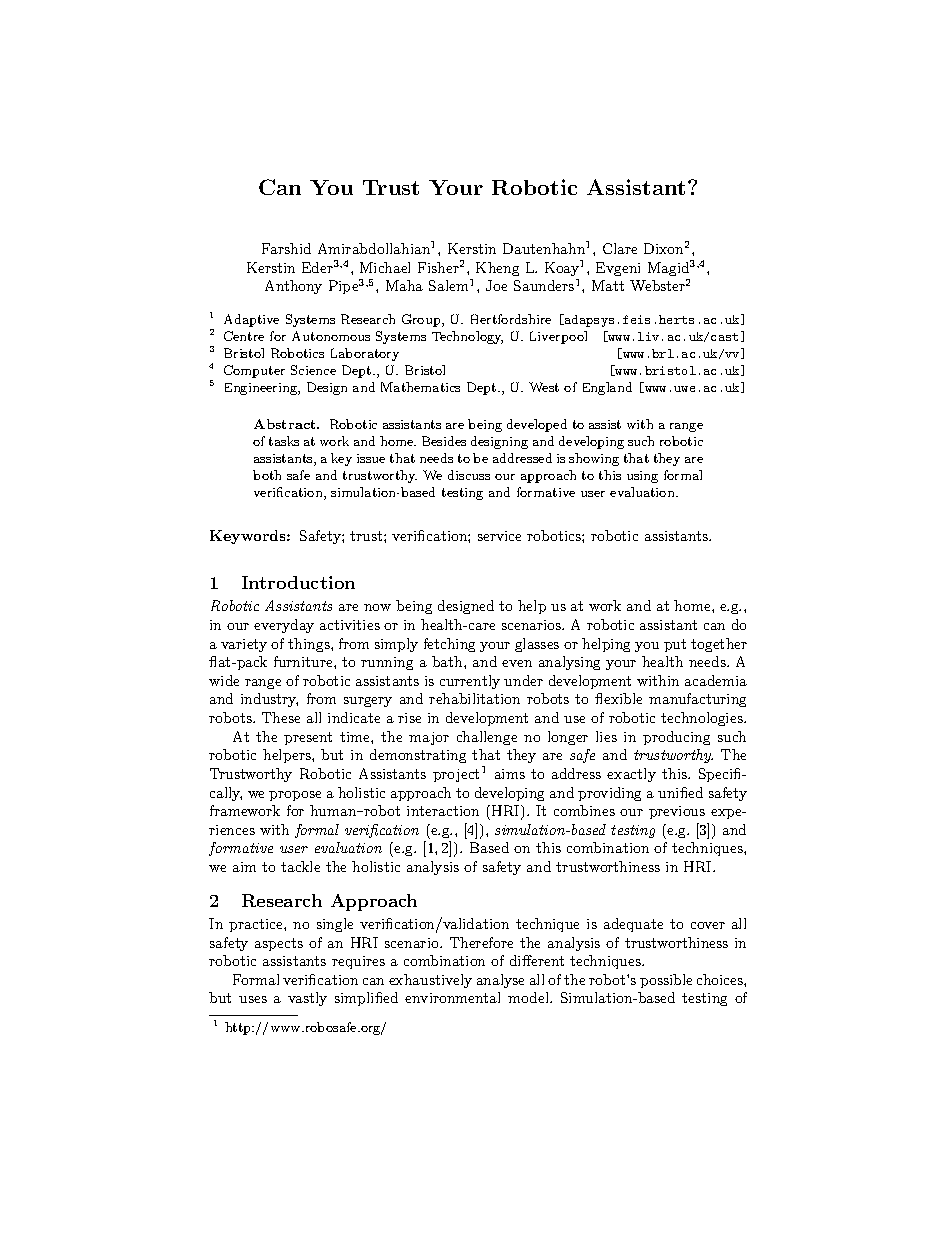 Image resolution: width=952 pixels, height=1233 pixels. What do you see at coordinates (284, 626) in the screenshot?
I see `everyday` at bounding box center [284, 626].
